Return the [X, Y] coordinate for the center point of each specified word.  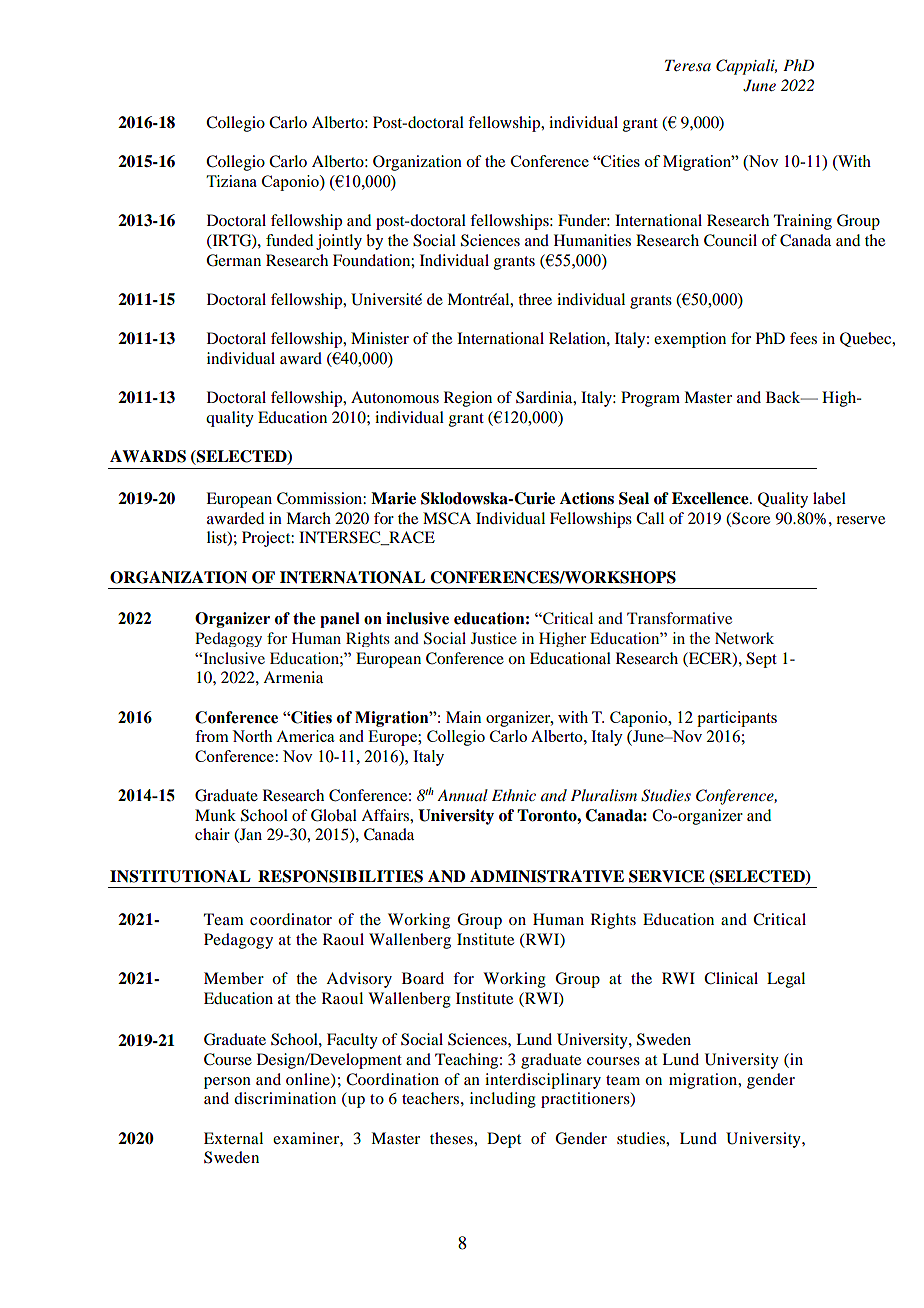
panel [340, 620]
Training [803, 222]
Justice [494, 638]
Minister [380, 338]
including [503, 1100]
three [535, 299]
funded [289, 240]
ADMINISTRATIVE [547, 876]
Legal [786, 980]
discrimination [285, 1098]
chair [212, 834]
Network [744, 638]
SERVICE [667, 876]
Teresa [688, 65]
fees [803, 338]
